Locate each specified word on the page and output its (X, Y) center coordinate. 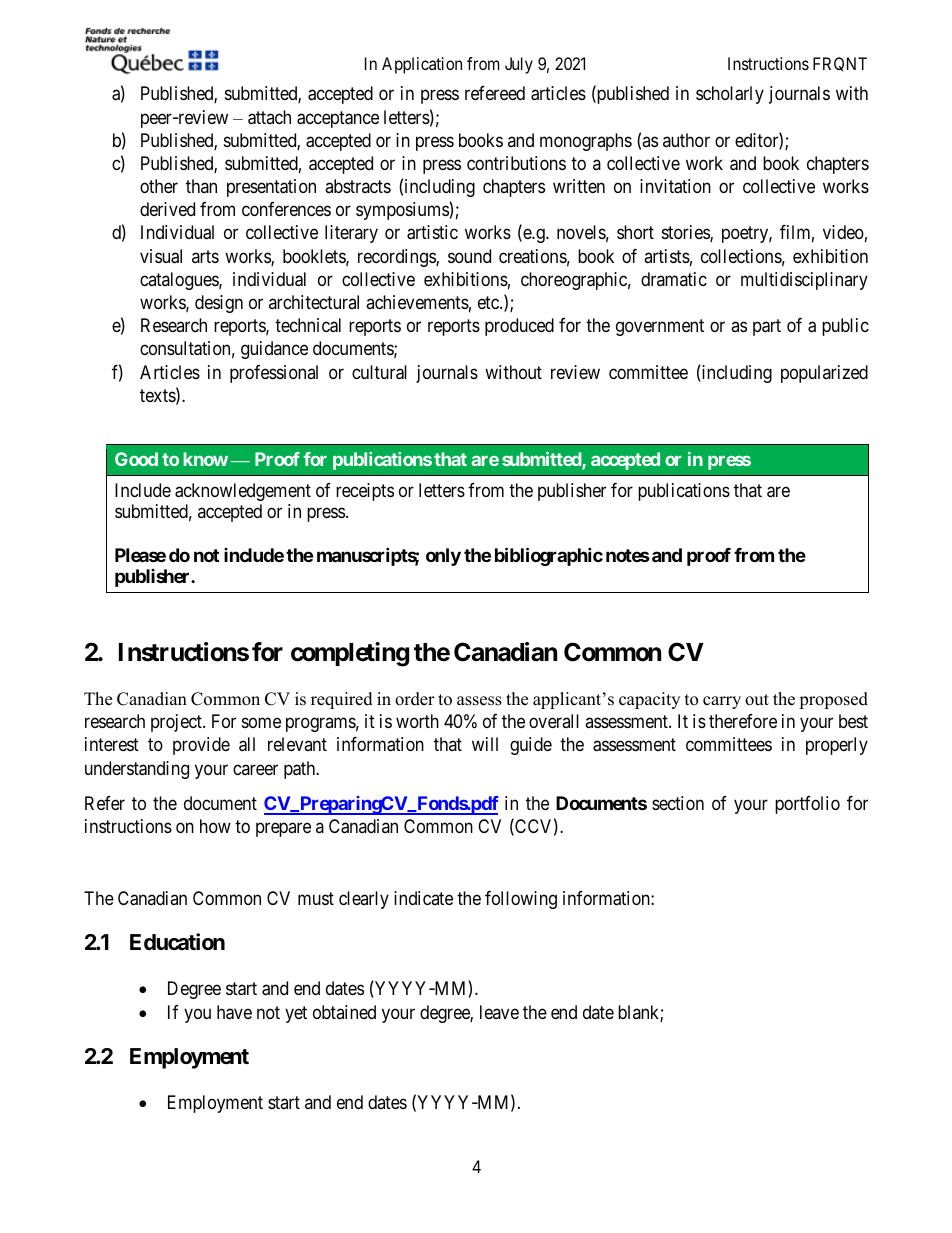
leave (499, 1012)
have (234, 1012)
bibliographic (549, 556)
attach (269, 117)
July (519, 65)
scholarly (730, 95)
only (443, 557)
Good (136, 459)
